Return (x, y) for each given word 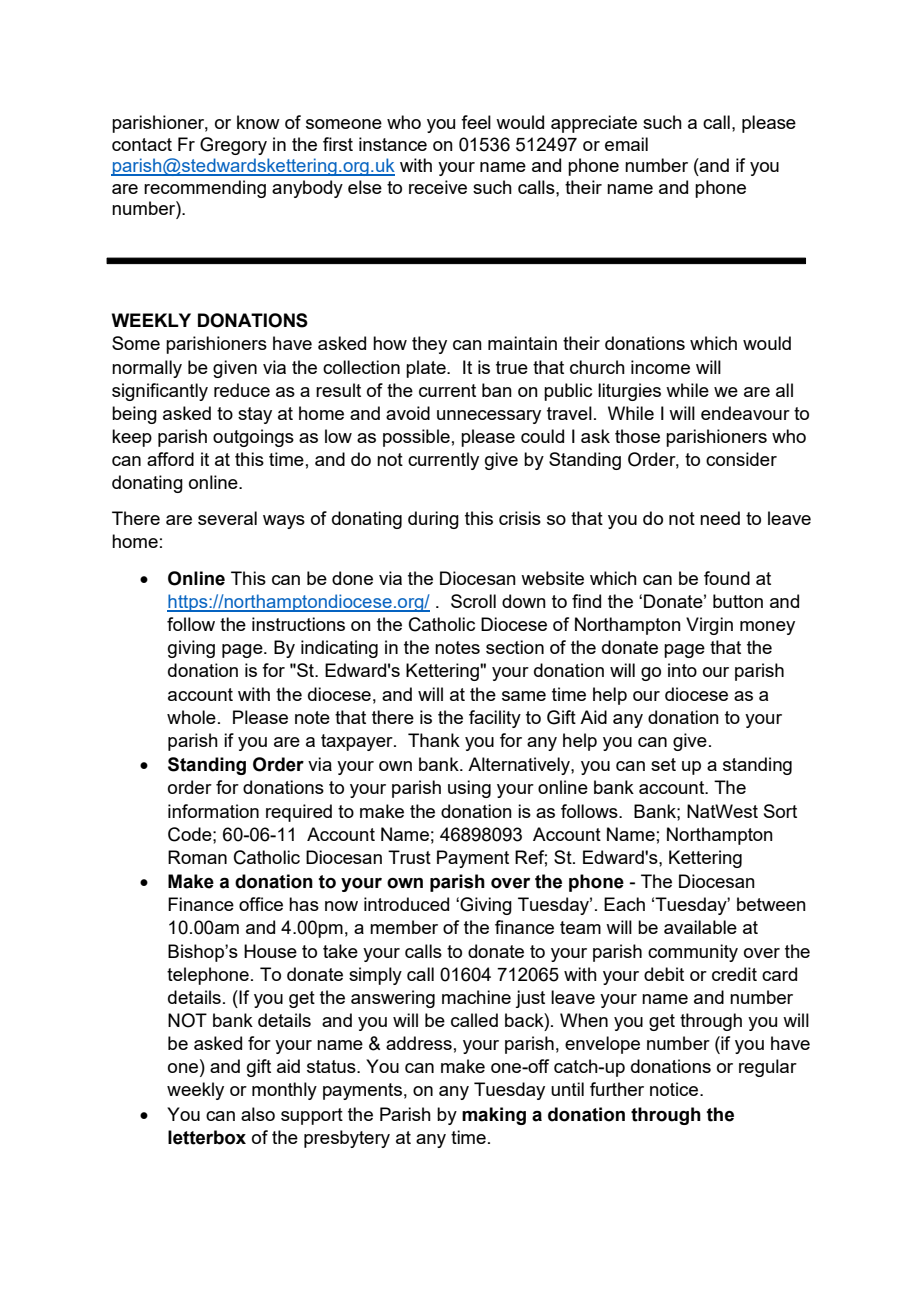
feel (476, 122)
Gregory (233, 146)
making (494, 1116)
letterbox (207, 1137)
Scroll (473, 601)
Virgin (709, 626)
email (626, 144)
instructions (298, 624)
